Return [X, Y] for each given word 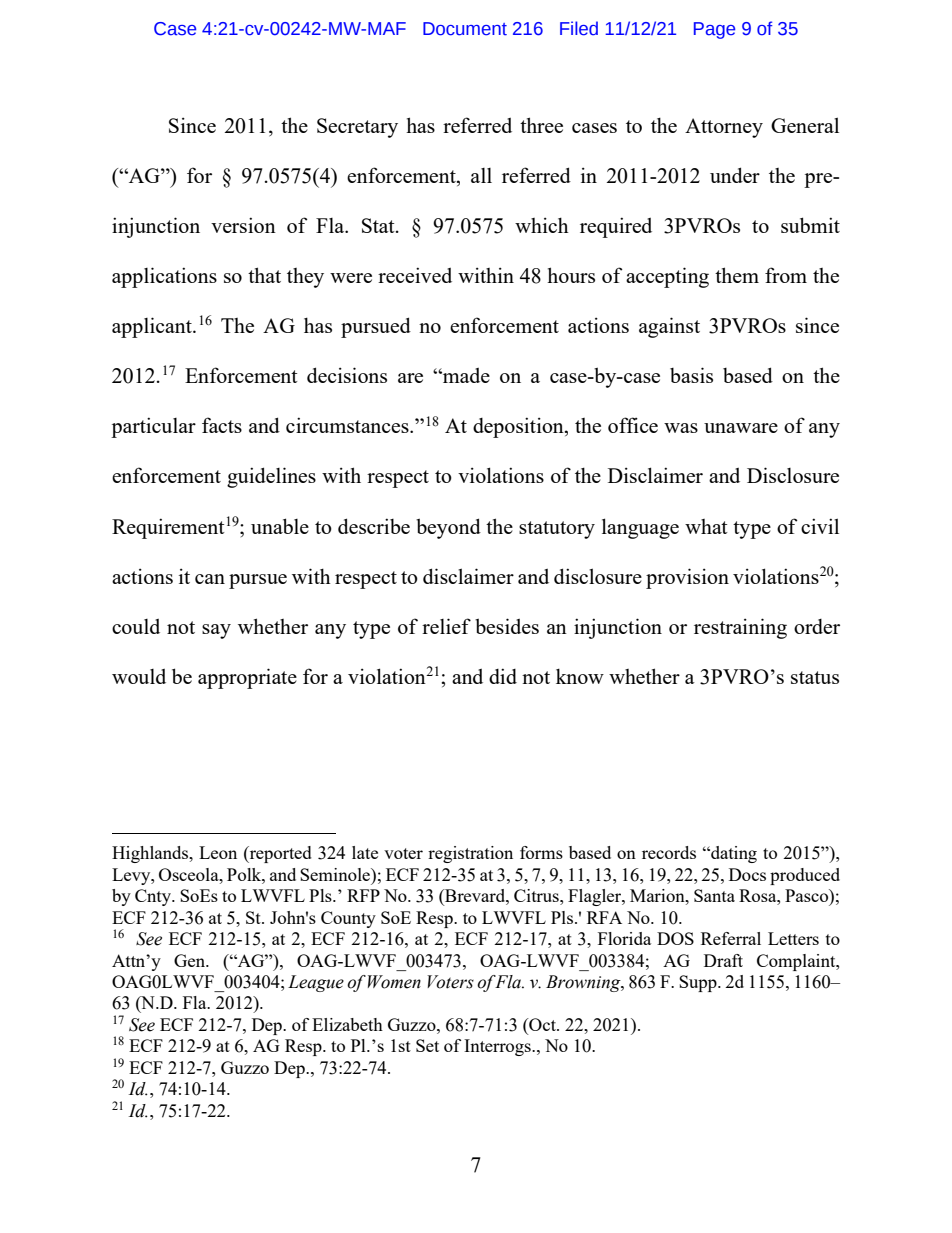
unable [280, 526]
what [706, 526]
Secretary [357, 128]
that [264, 275]
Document [465, 29]
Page [714, 30]
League [316, 983]
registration [470, 854]
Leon [218, 852]
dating [733, 854]
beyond [448, 528]
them [737, 275]
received [415, 275]
